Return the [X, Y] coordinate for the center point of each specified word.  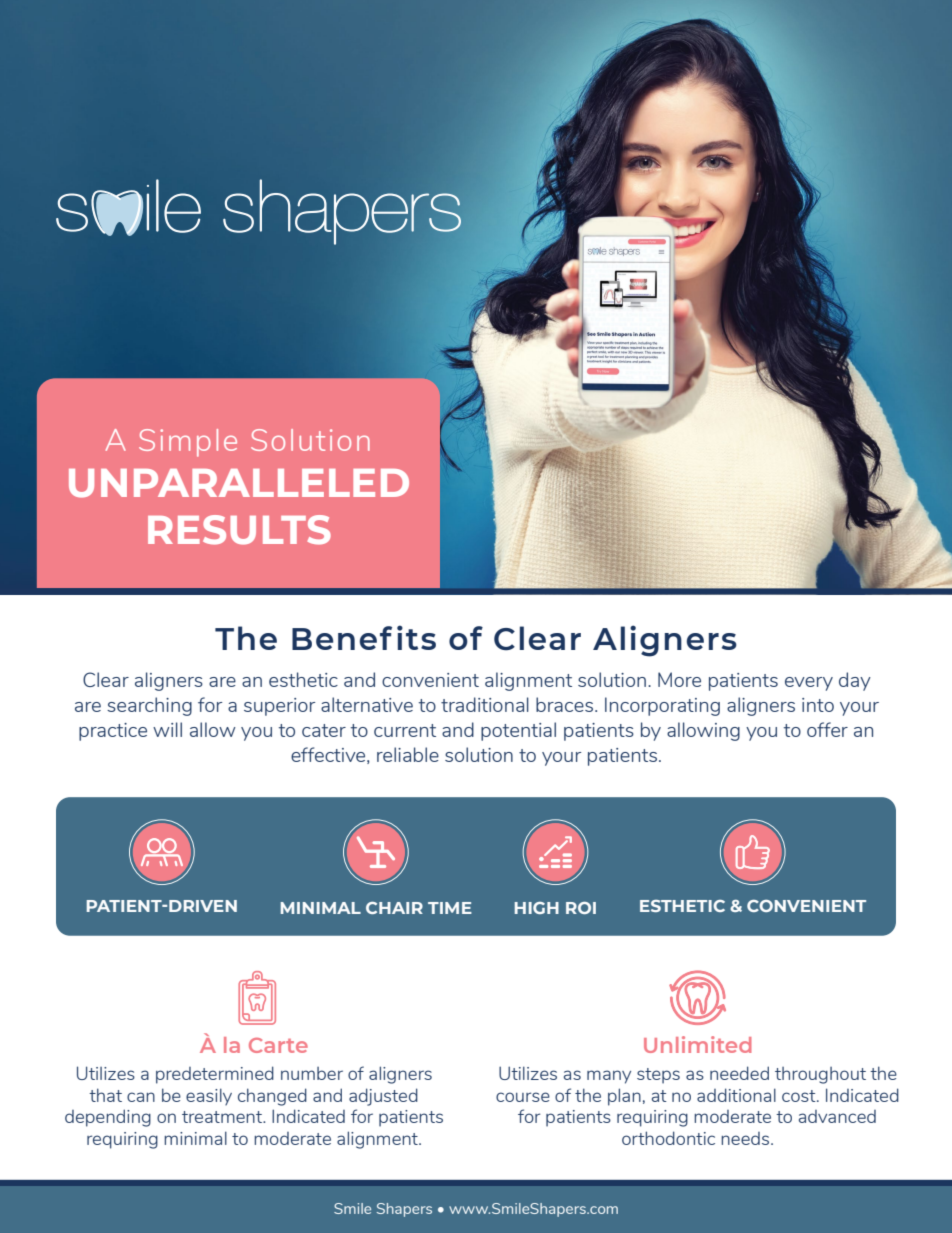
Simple [188, 443]
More [679, 679]
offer [827, 729]
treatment [223, 1117]
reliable [408, 754]
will [167, 729]
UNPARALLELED [239, 483]
